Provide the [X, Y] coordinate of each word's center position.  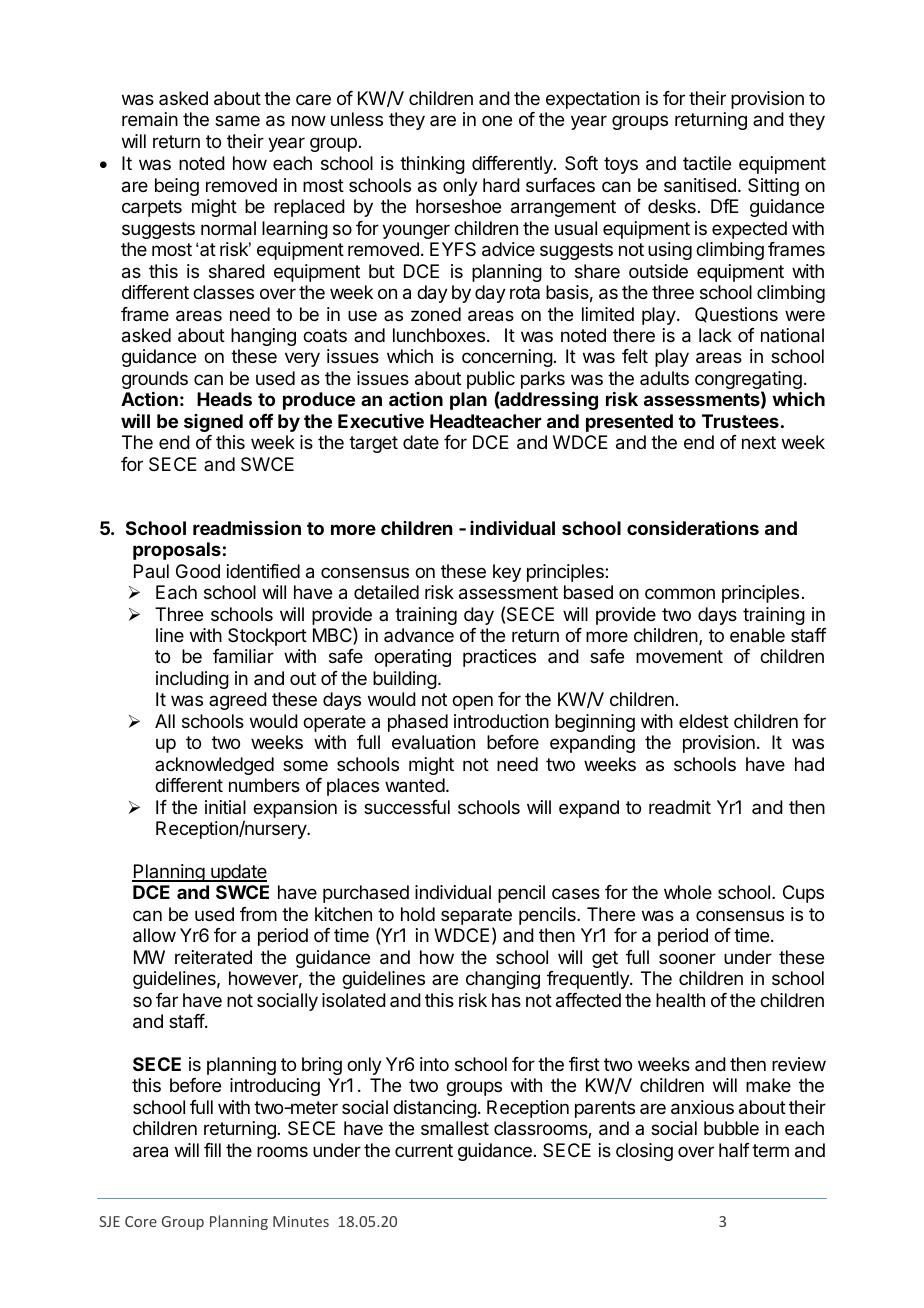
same [237, 121]
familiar [243, 656]
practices [499, 658]
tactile [707, 163]
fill [212, 1150]
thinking [432, 165]
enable [757, 635]
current [424, 1150]
